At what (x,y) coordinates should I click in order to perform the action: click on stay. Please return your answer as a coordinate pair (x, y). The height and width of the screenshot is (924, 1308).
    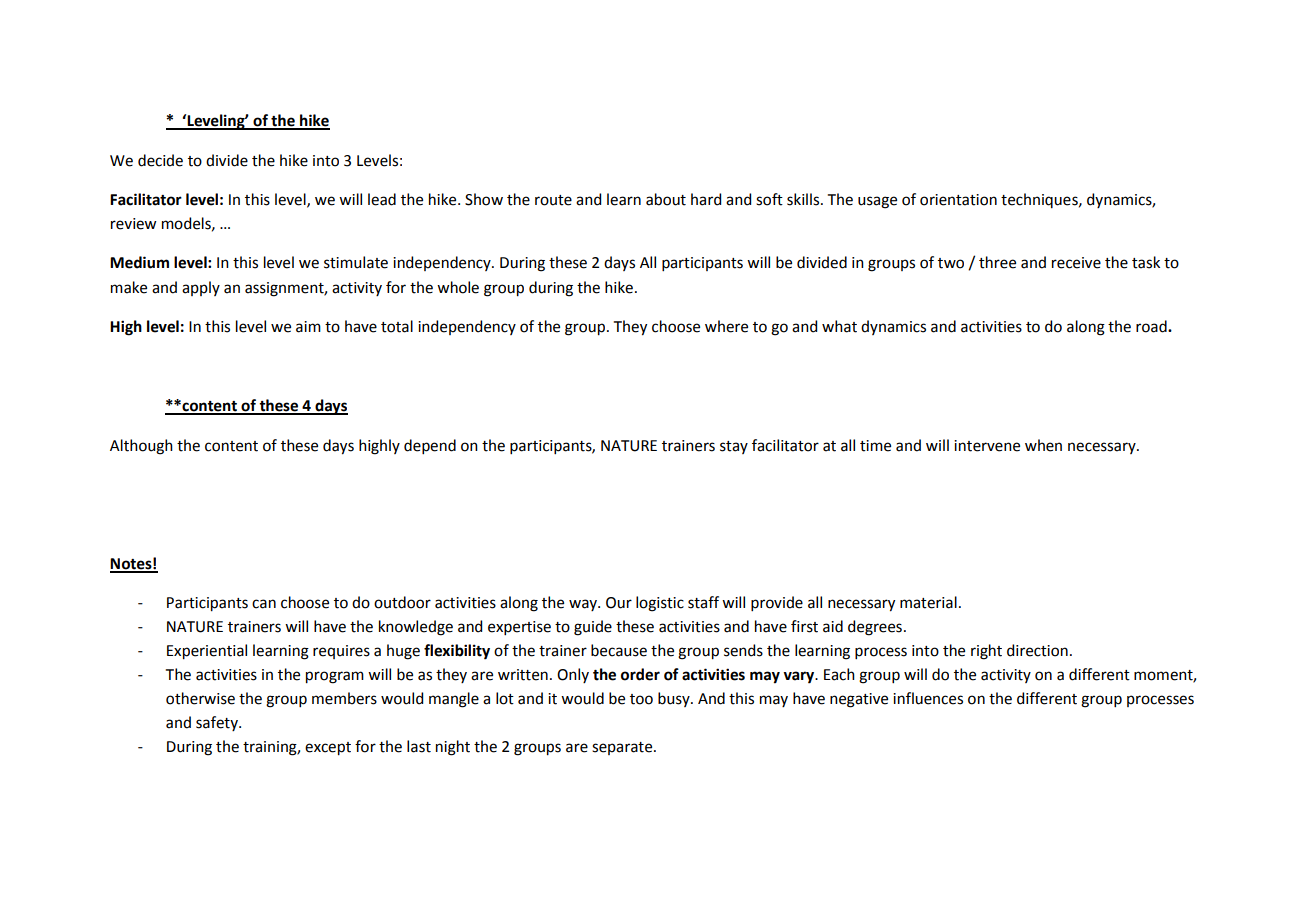
    Looking at the image, I should click on (734, 447).
